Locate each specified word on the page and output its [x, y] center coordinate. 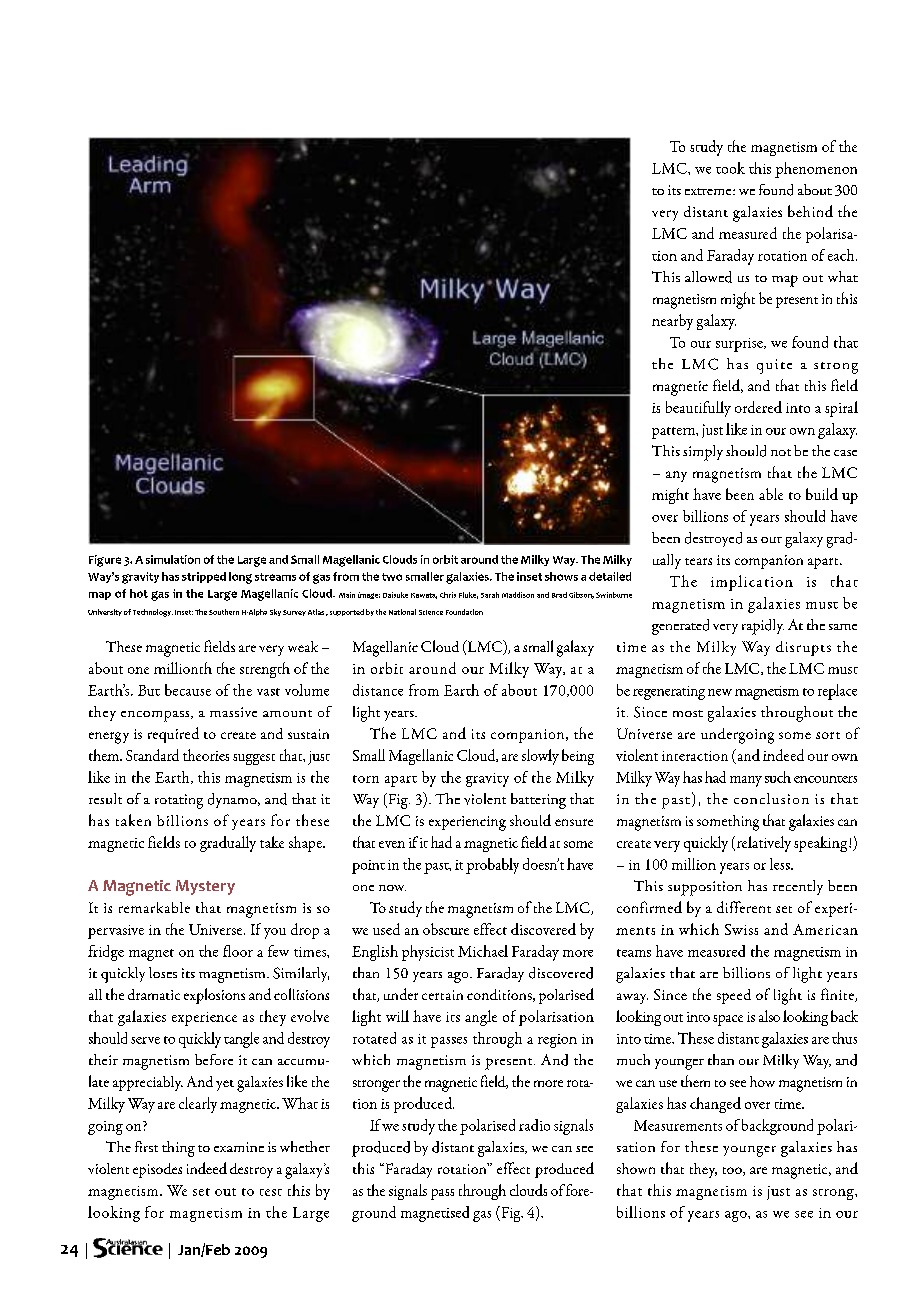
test [271, 1192]
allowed [708, 277]
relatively [762, 844]
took [730, 168]
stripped [204, 577]
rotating [179, 801]
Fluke [468, 595]
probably [492, 866]
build [822, 494]
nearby [672, 322]
